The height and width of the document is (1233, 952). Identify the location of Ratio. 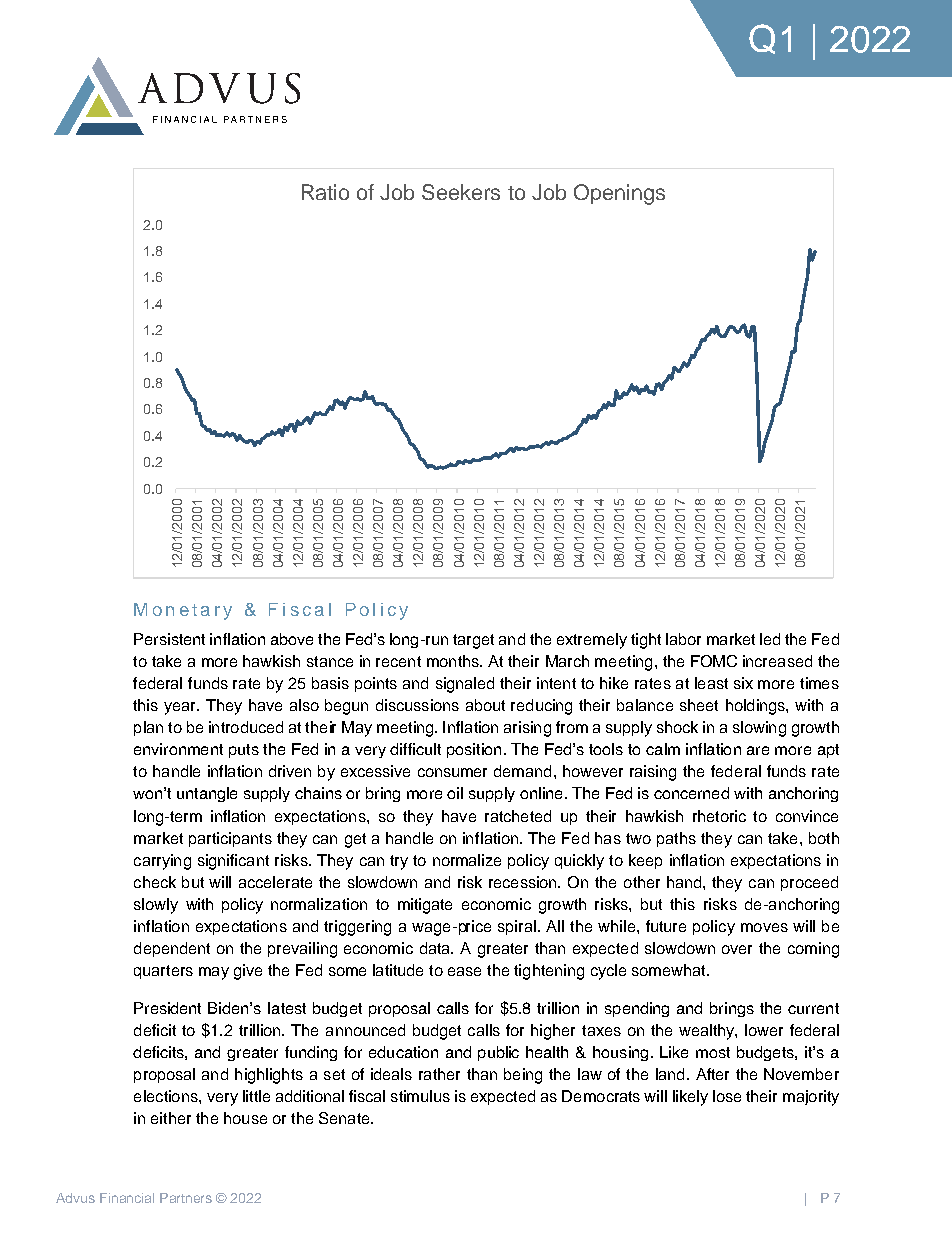
(325, 192).
